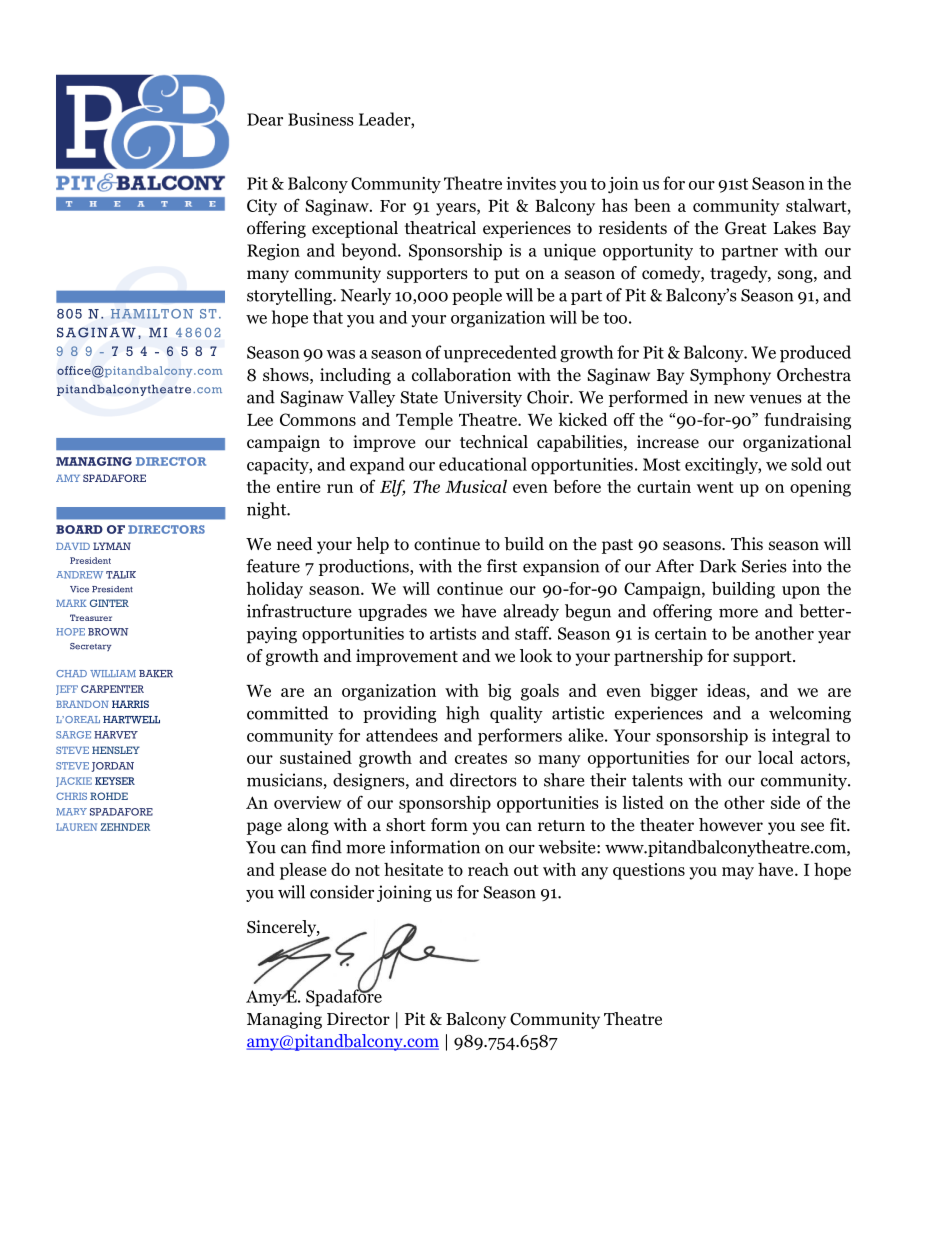  What do you see at coordinates (531, 183) in the screenshot?
I see `invites` at bounding box center [531, 183].
